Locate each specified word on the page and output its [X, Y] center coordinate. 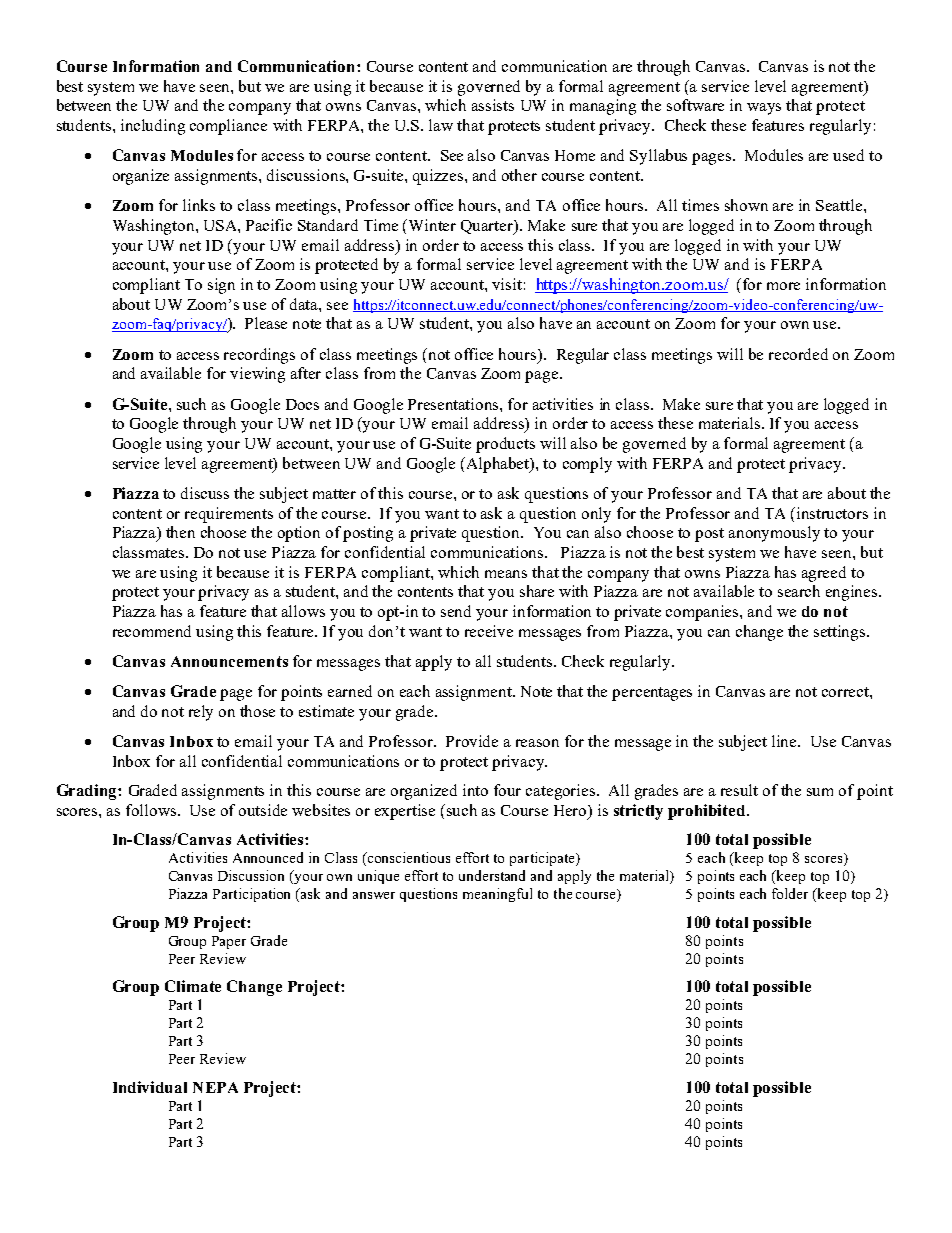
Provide [472, 741]
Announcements [229, 661]
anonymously [774, 534]
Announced [268, 857]
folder [790, 893]
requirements [229, 515]
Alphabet [499, 465]
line [785, 741]
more [783, 286]
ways [764, 109]
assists [493, 105]
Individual [150, 1087]
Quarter [488, 227]
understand [492, 875]
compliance [228, 127]
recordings [259, 356]
